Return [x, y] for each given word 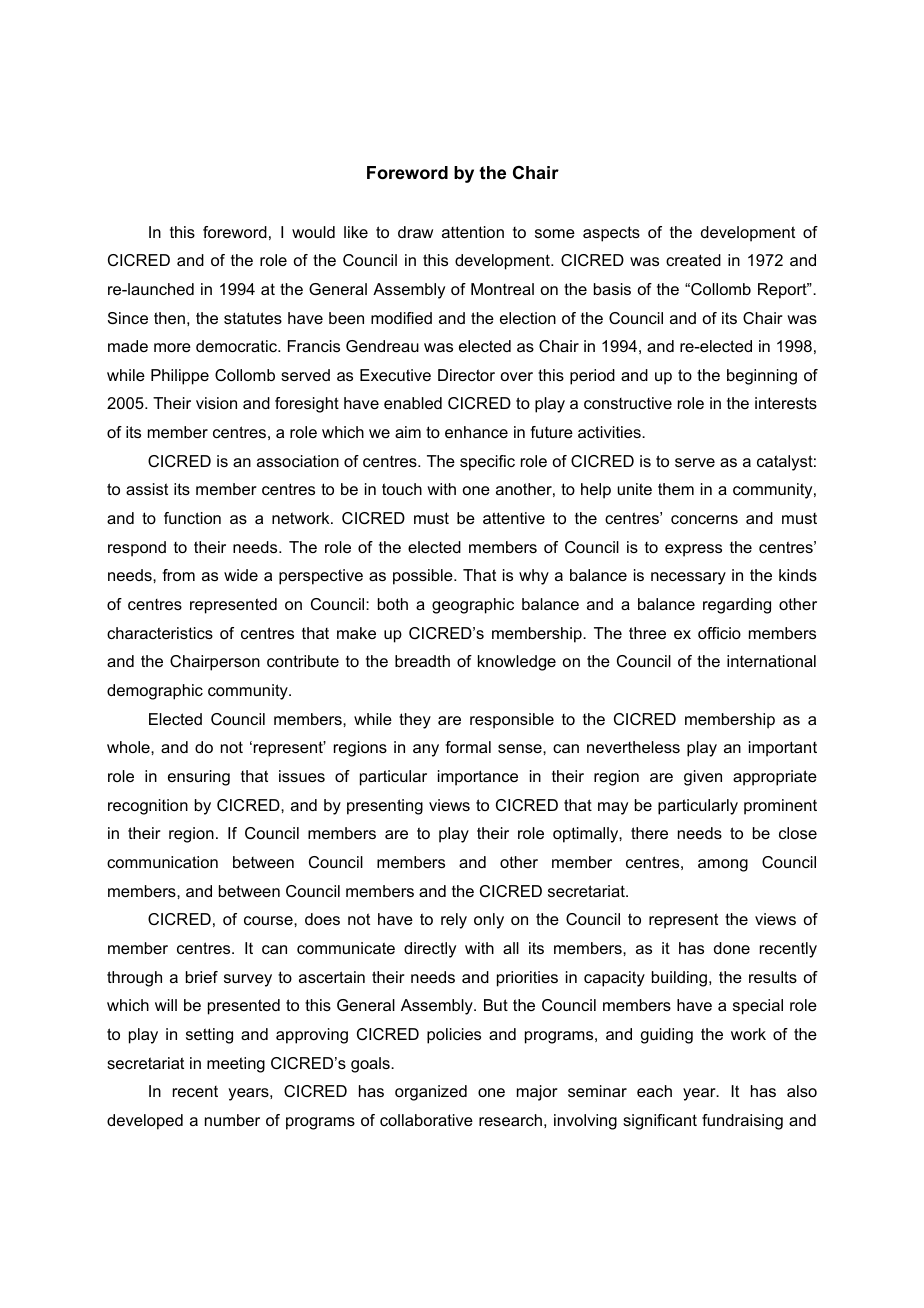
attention [473, 232]
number [232, 1120]
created [693, 260]
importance [478, 778]
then [169, 318]
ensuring [199, 778]
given [703, 778]
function [192, 518]
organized [431, 1093]
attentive [514, 518]
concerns [704, 519]
